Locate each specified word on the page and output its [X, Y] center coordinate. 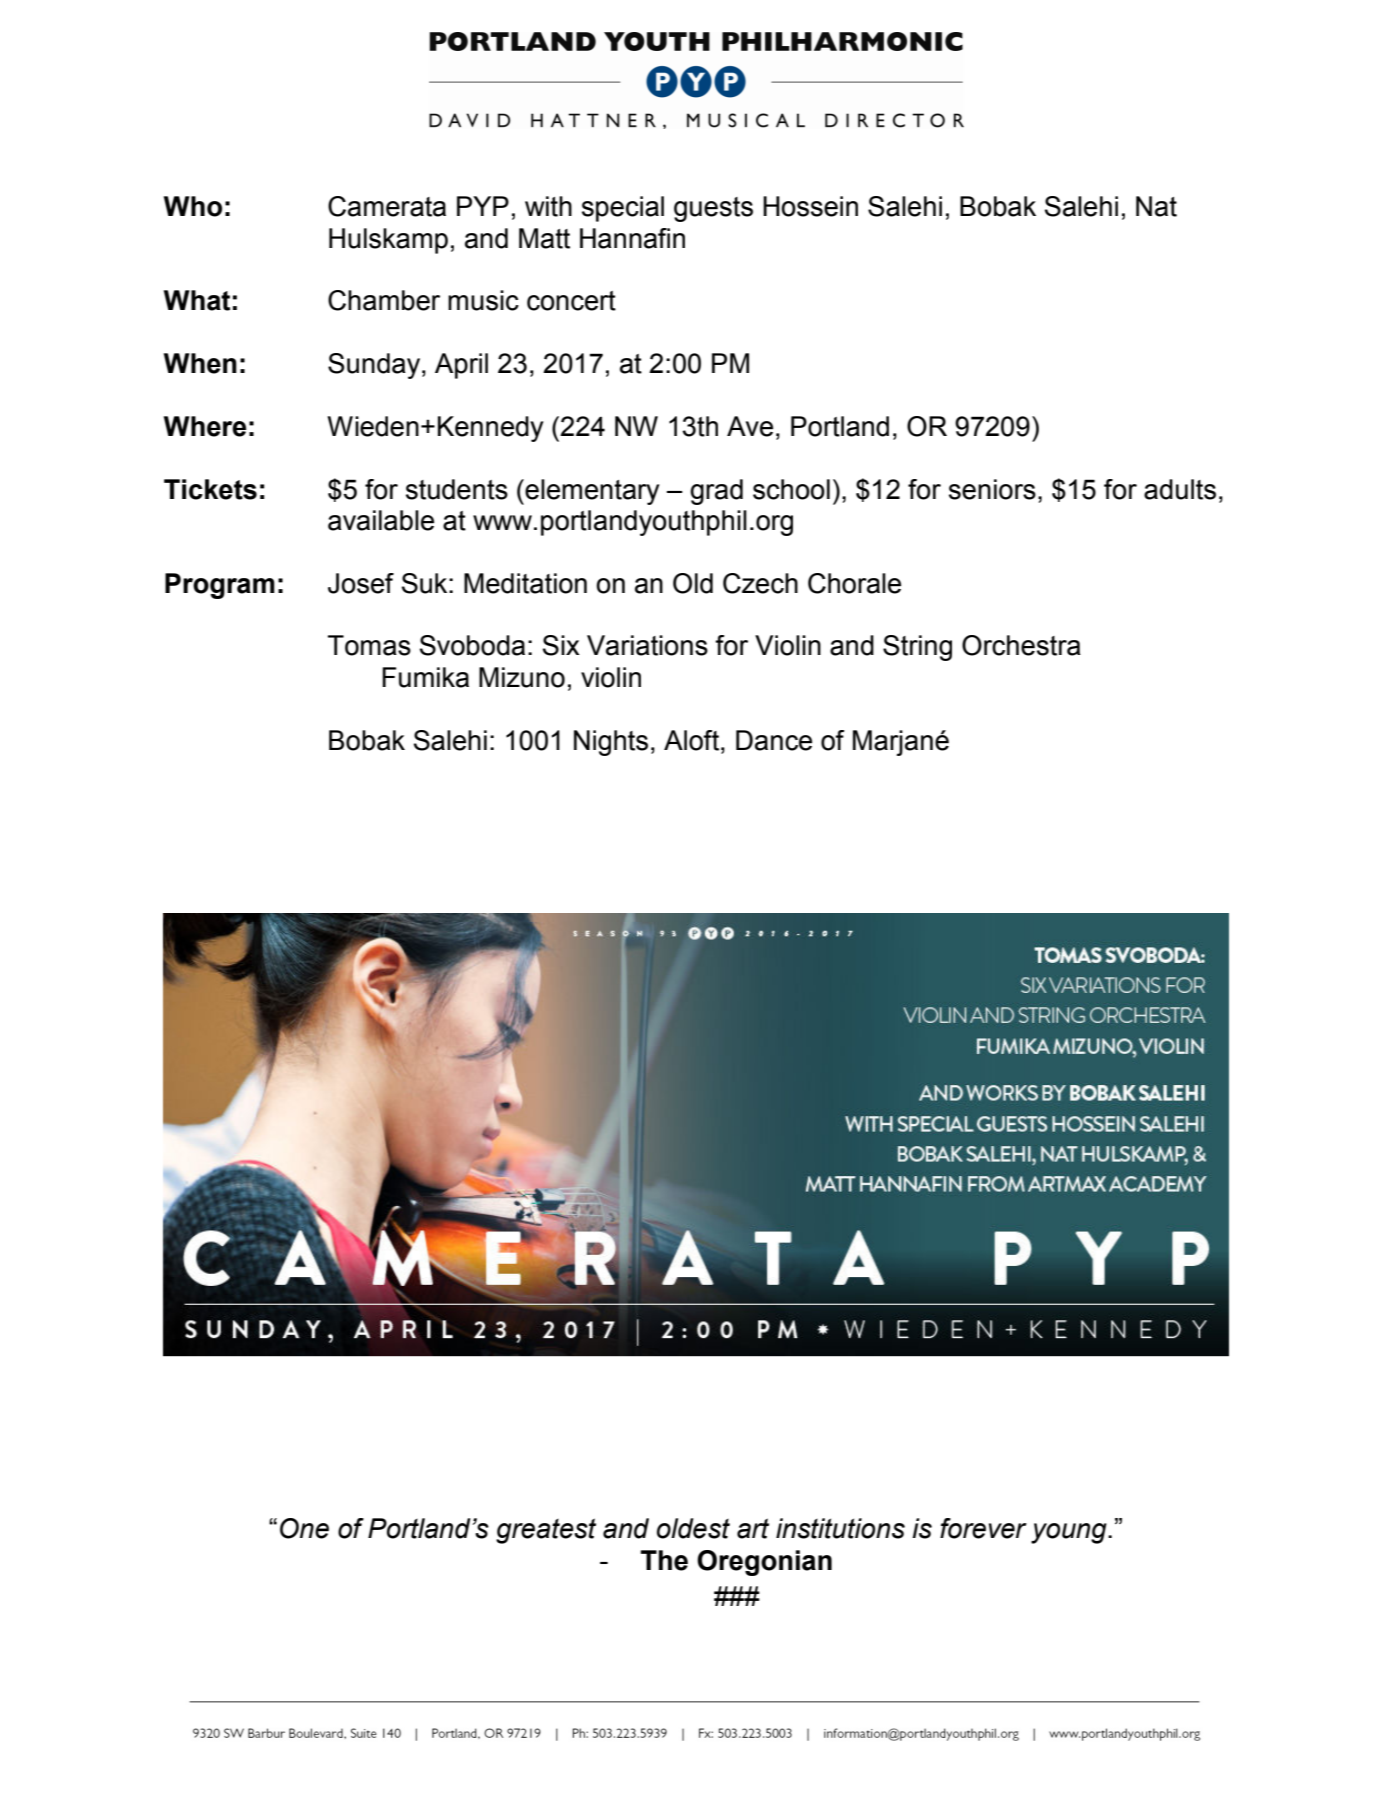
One [304, 1528]
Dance [774, 740]
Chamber [384, 300]
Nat [1156, 206]
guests [713, 209]
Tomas [369, 645]
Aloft [693, 740]
